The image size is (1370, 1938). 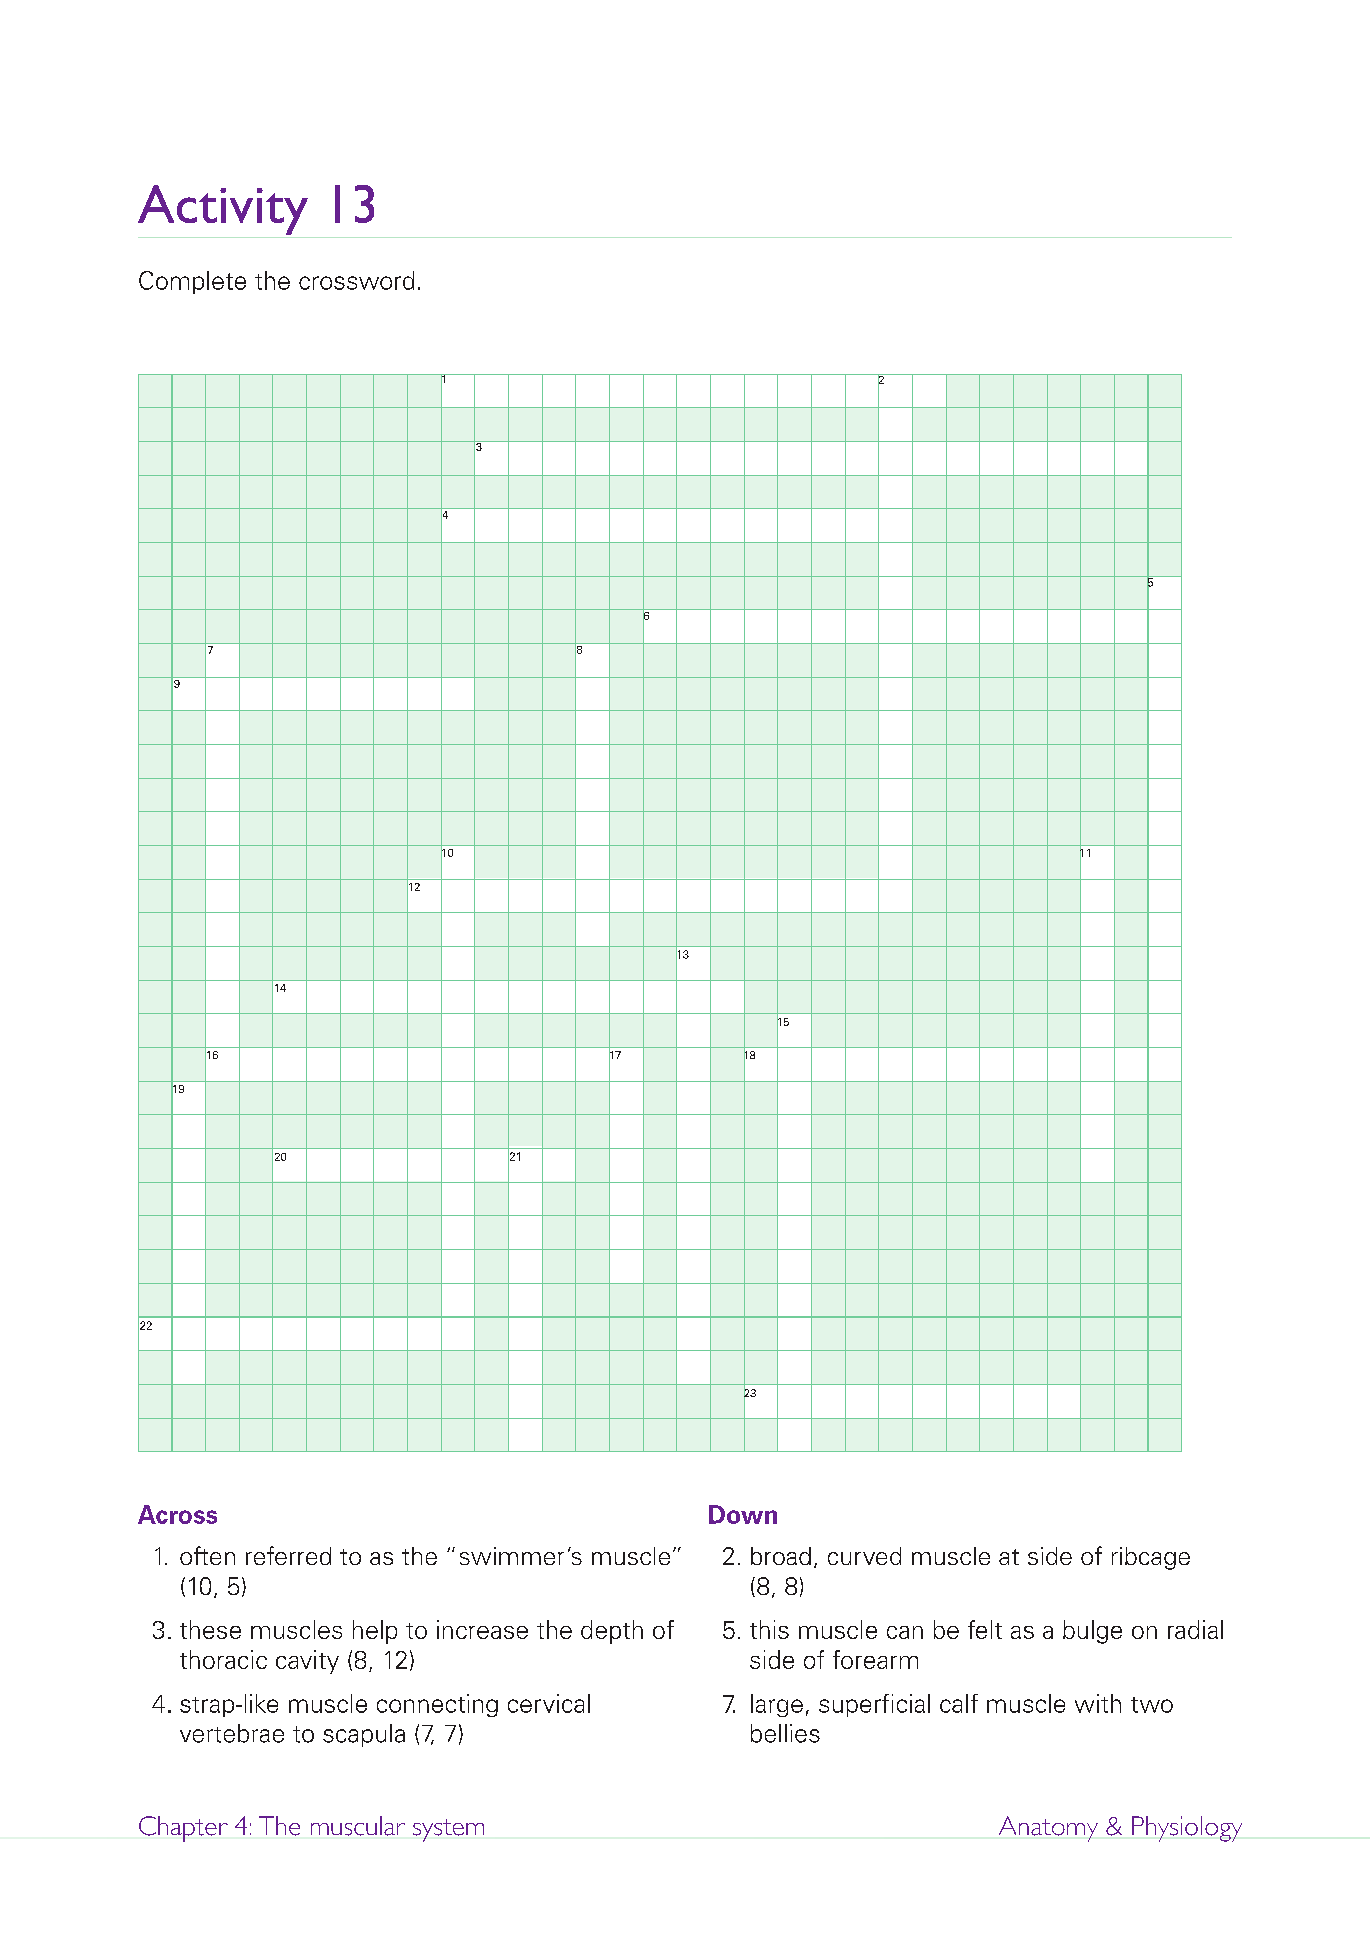 I want to click on often, so click(x=207, y=1555).
